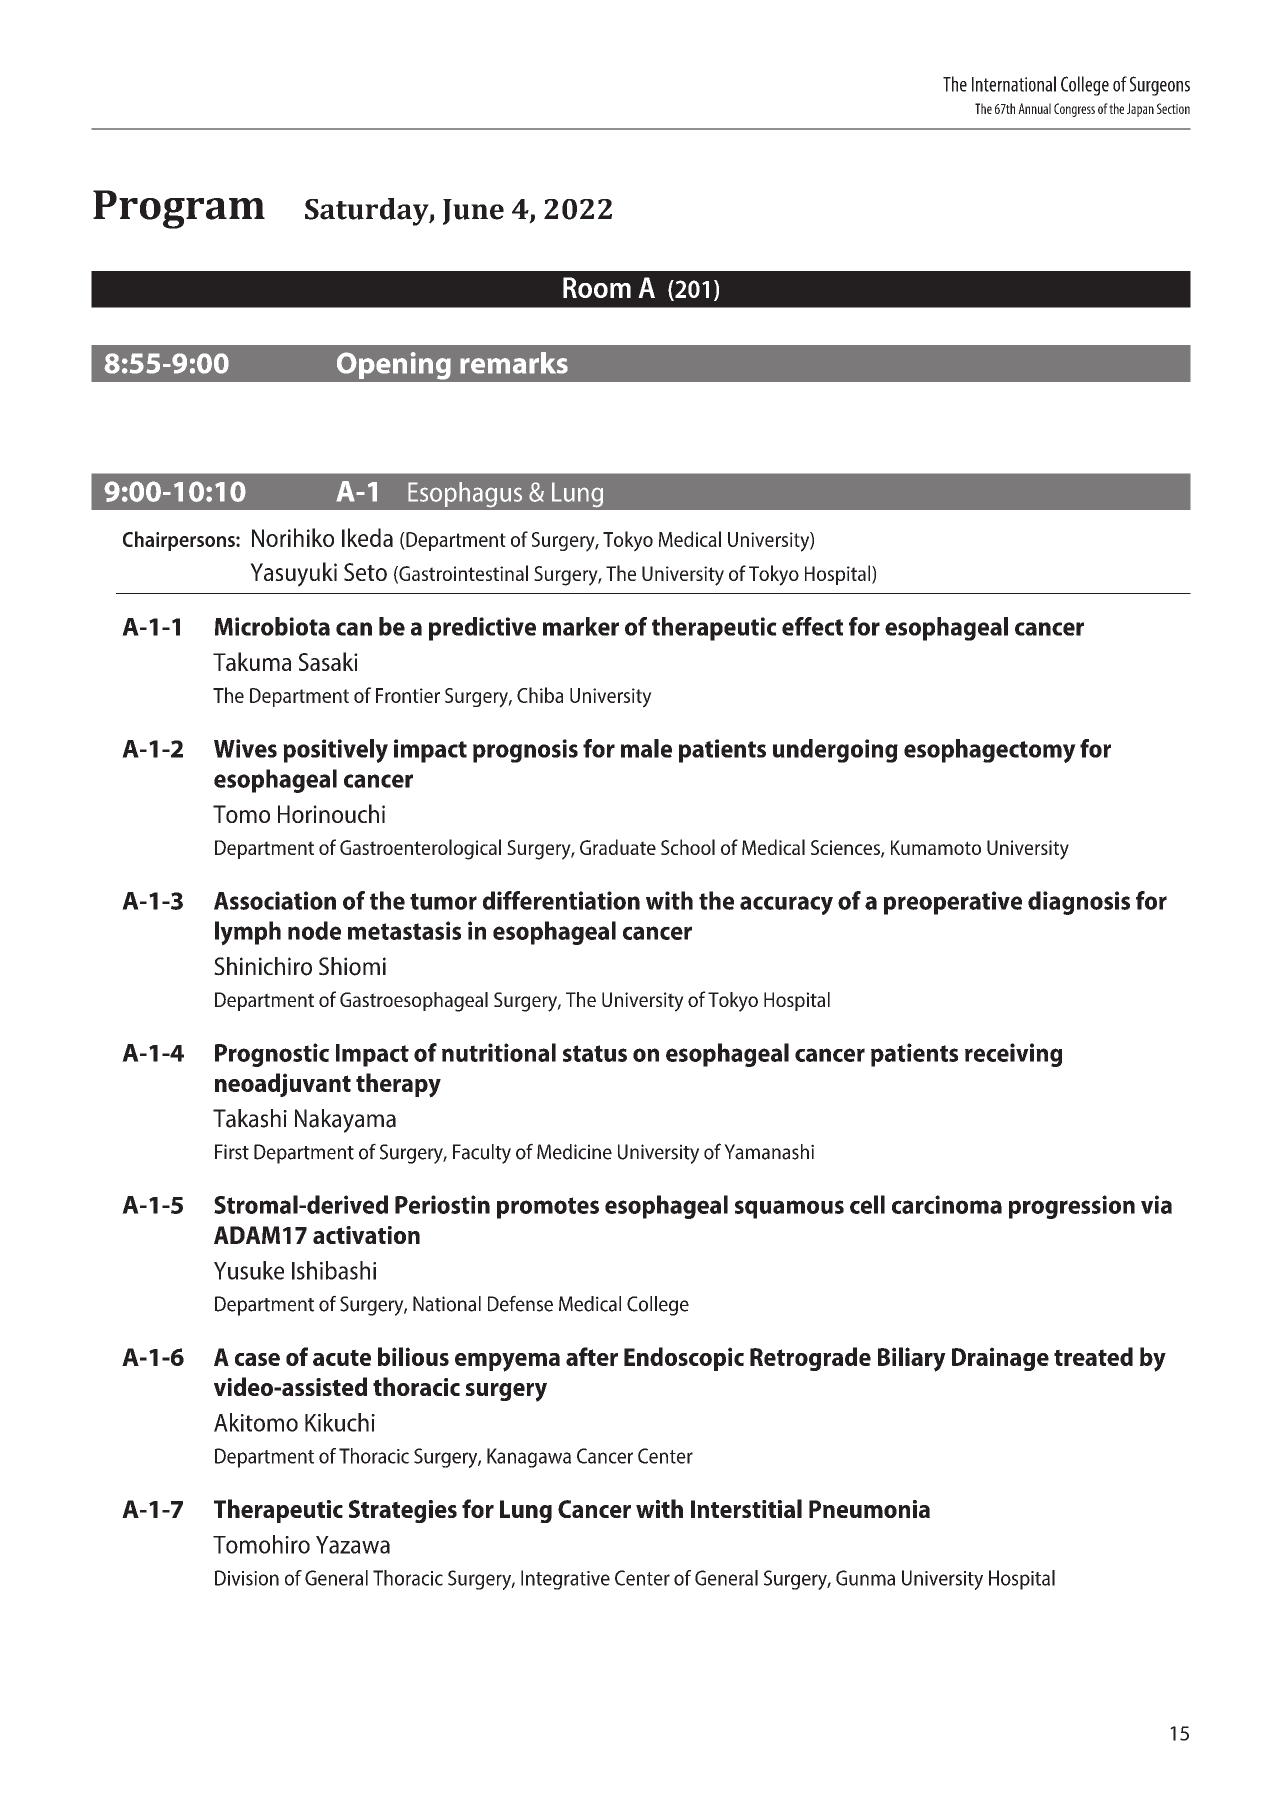  Describe the element at coordinates (247, 1578) in the page. I see `Division` at that location.
